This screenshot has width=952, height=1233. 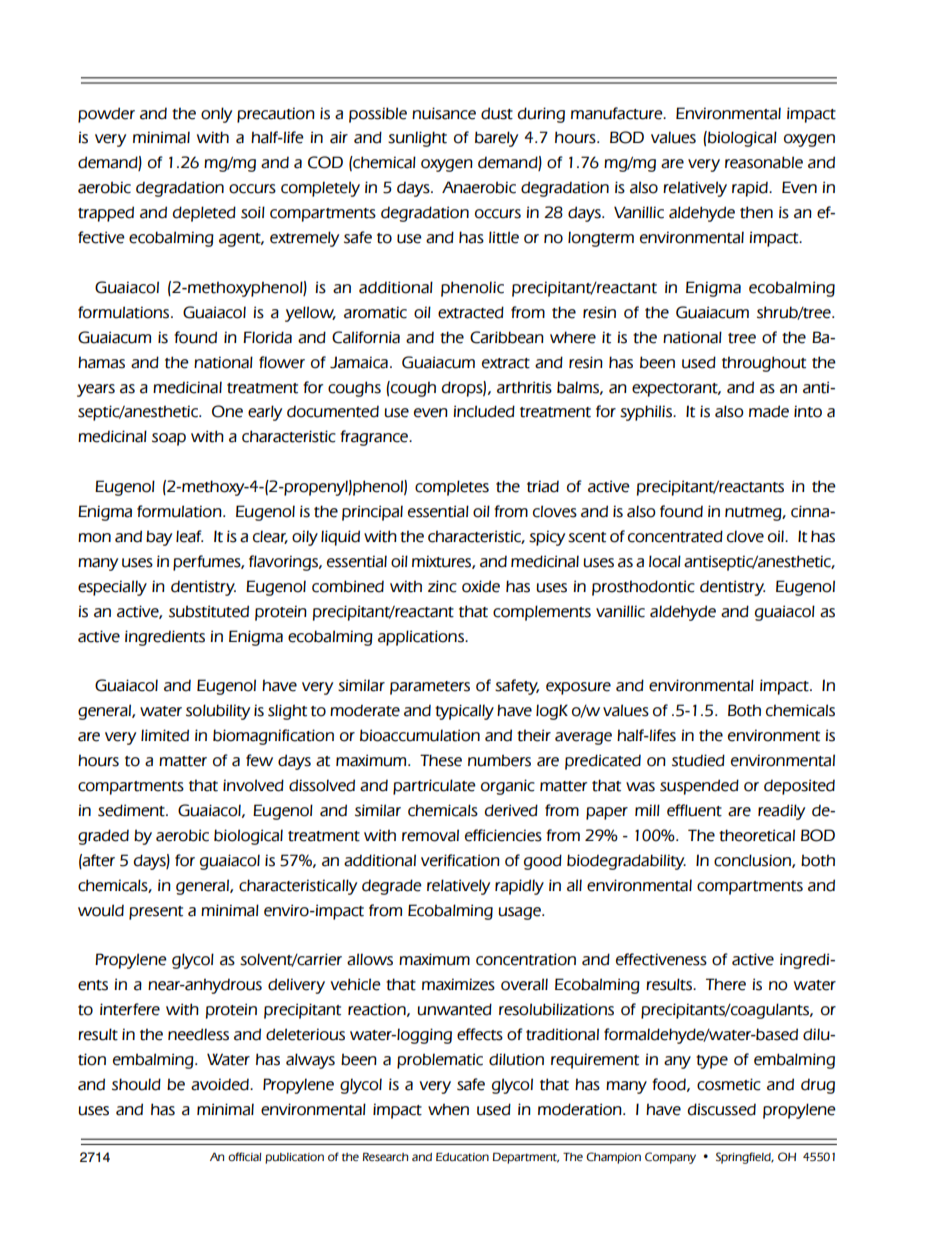 What do you see at coordinates (699, 787) in the screenshot?
I see `suspended` at bounding box center [699, 787].
